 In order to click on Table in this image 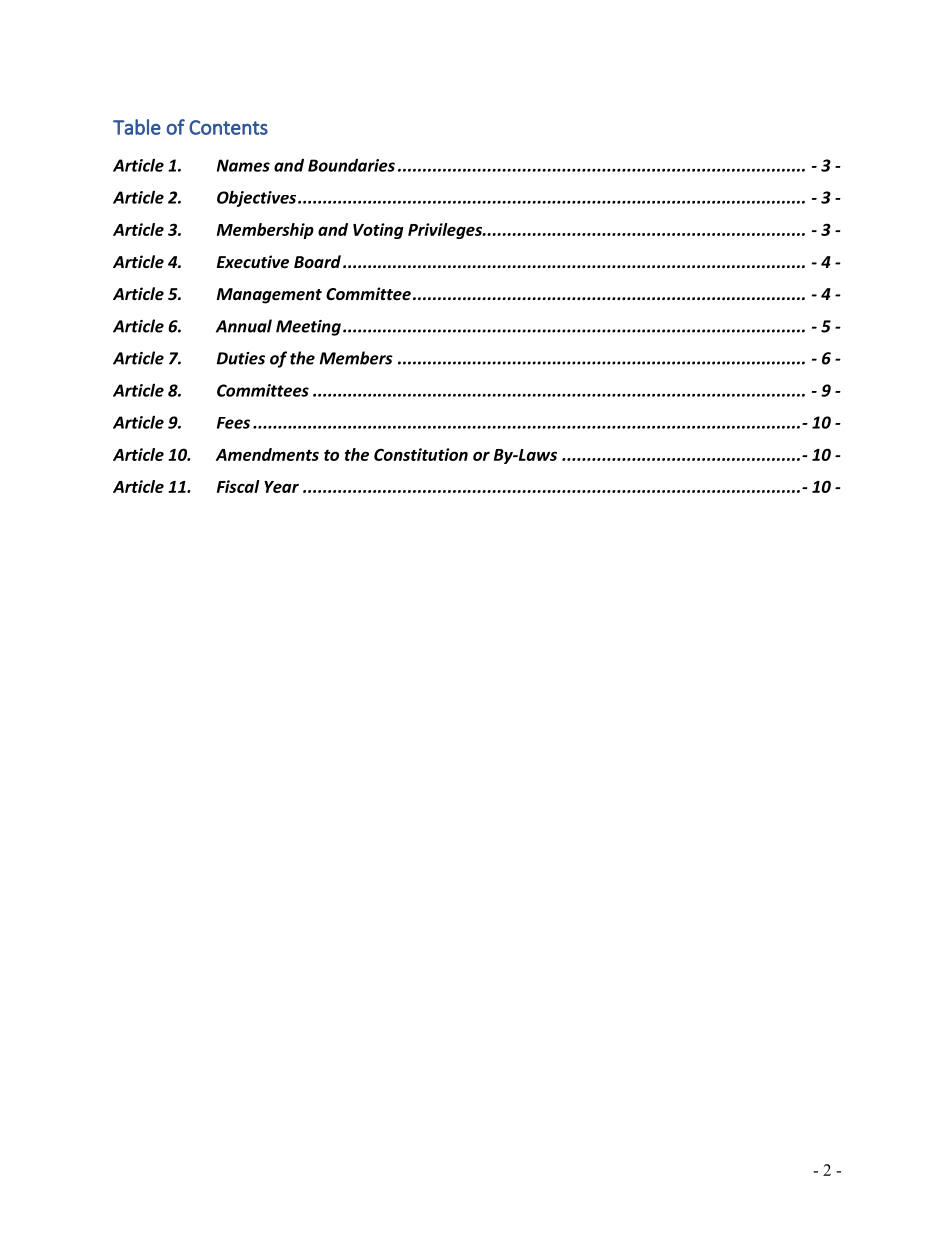, I will do `click(137, 127)`.
